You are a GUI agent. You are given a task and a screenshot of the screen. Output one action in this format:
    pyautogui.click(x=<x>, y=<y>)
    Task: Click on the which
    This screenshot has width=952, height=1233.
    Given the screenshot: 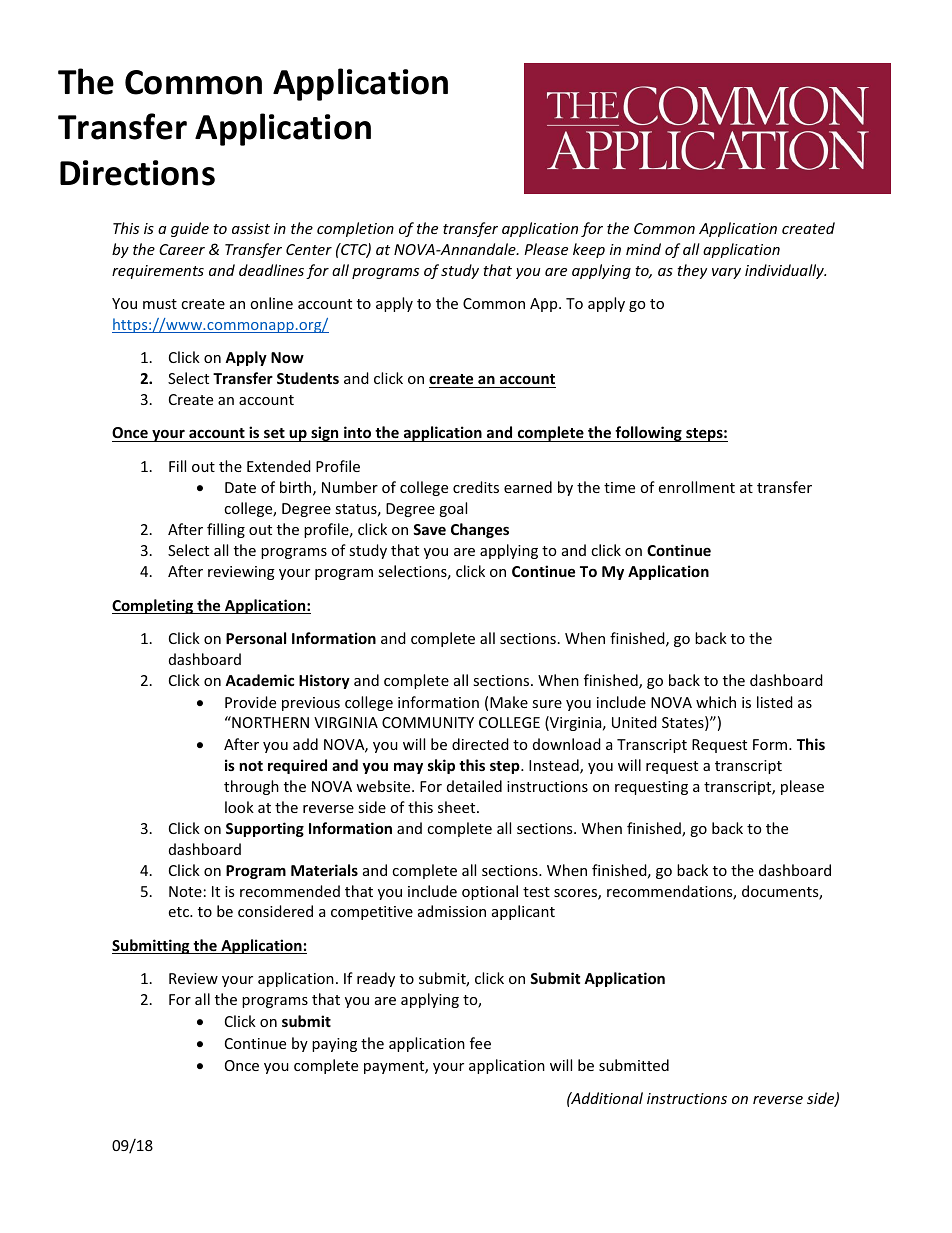 What is the action you would take?
    pyautogui.click(x=716, y=702)
